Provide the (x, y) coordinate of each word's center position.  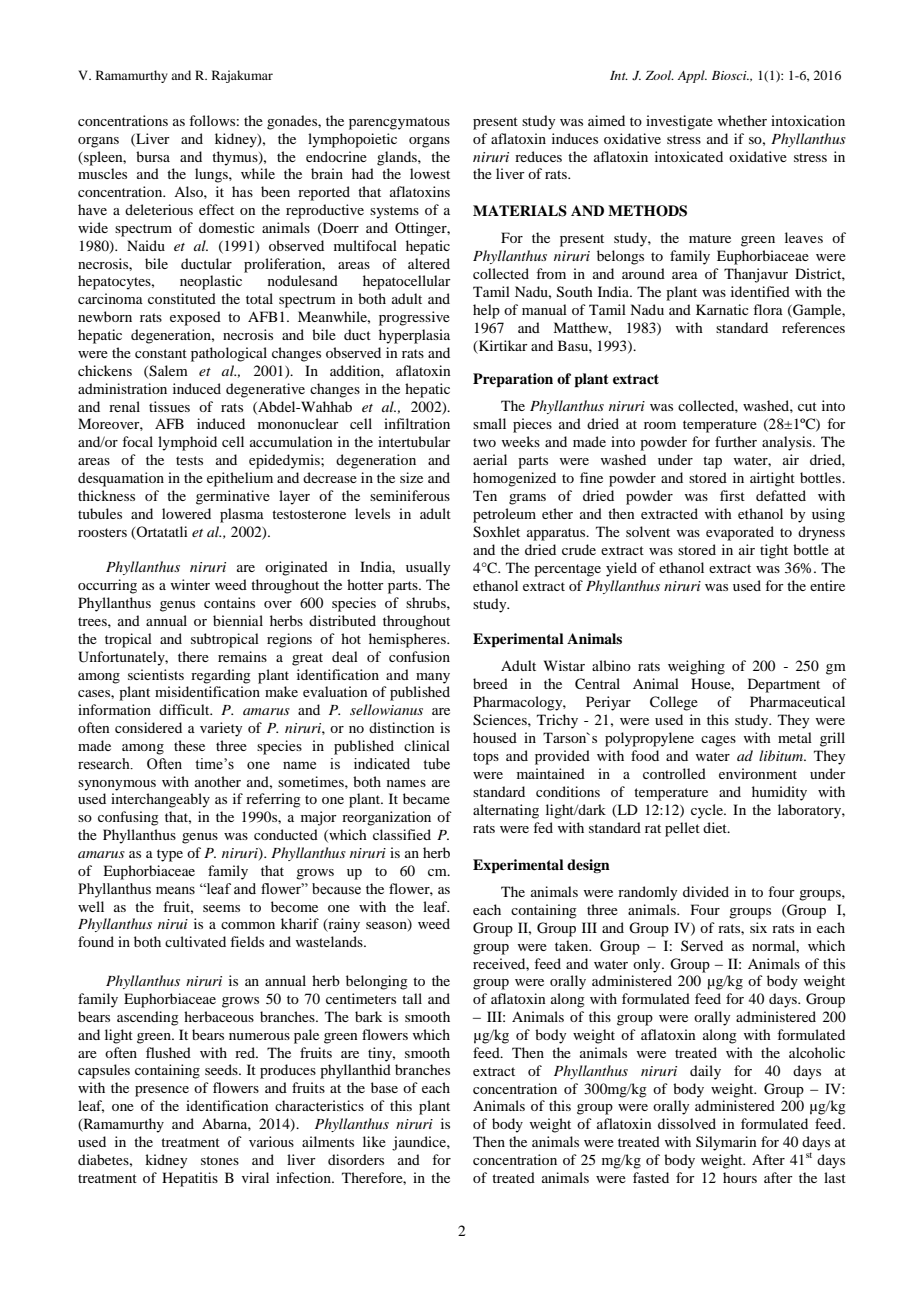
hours (740, 1177)
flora (768, 309)
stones (220, 1160)
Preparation (513, 380)
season (387, 927)
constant (161, 353)
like (374, 1141)
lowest (430, 173)
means (175, 890)
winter (190, 584)
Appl (692, 76)
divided (706, 891)
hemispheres (408, 640)
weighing (696, 667)
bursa (153, 156)
